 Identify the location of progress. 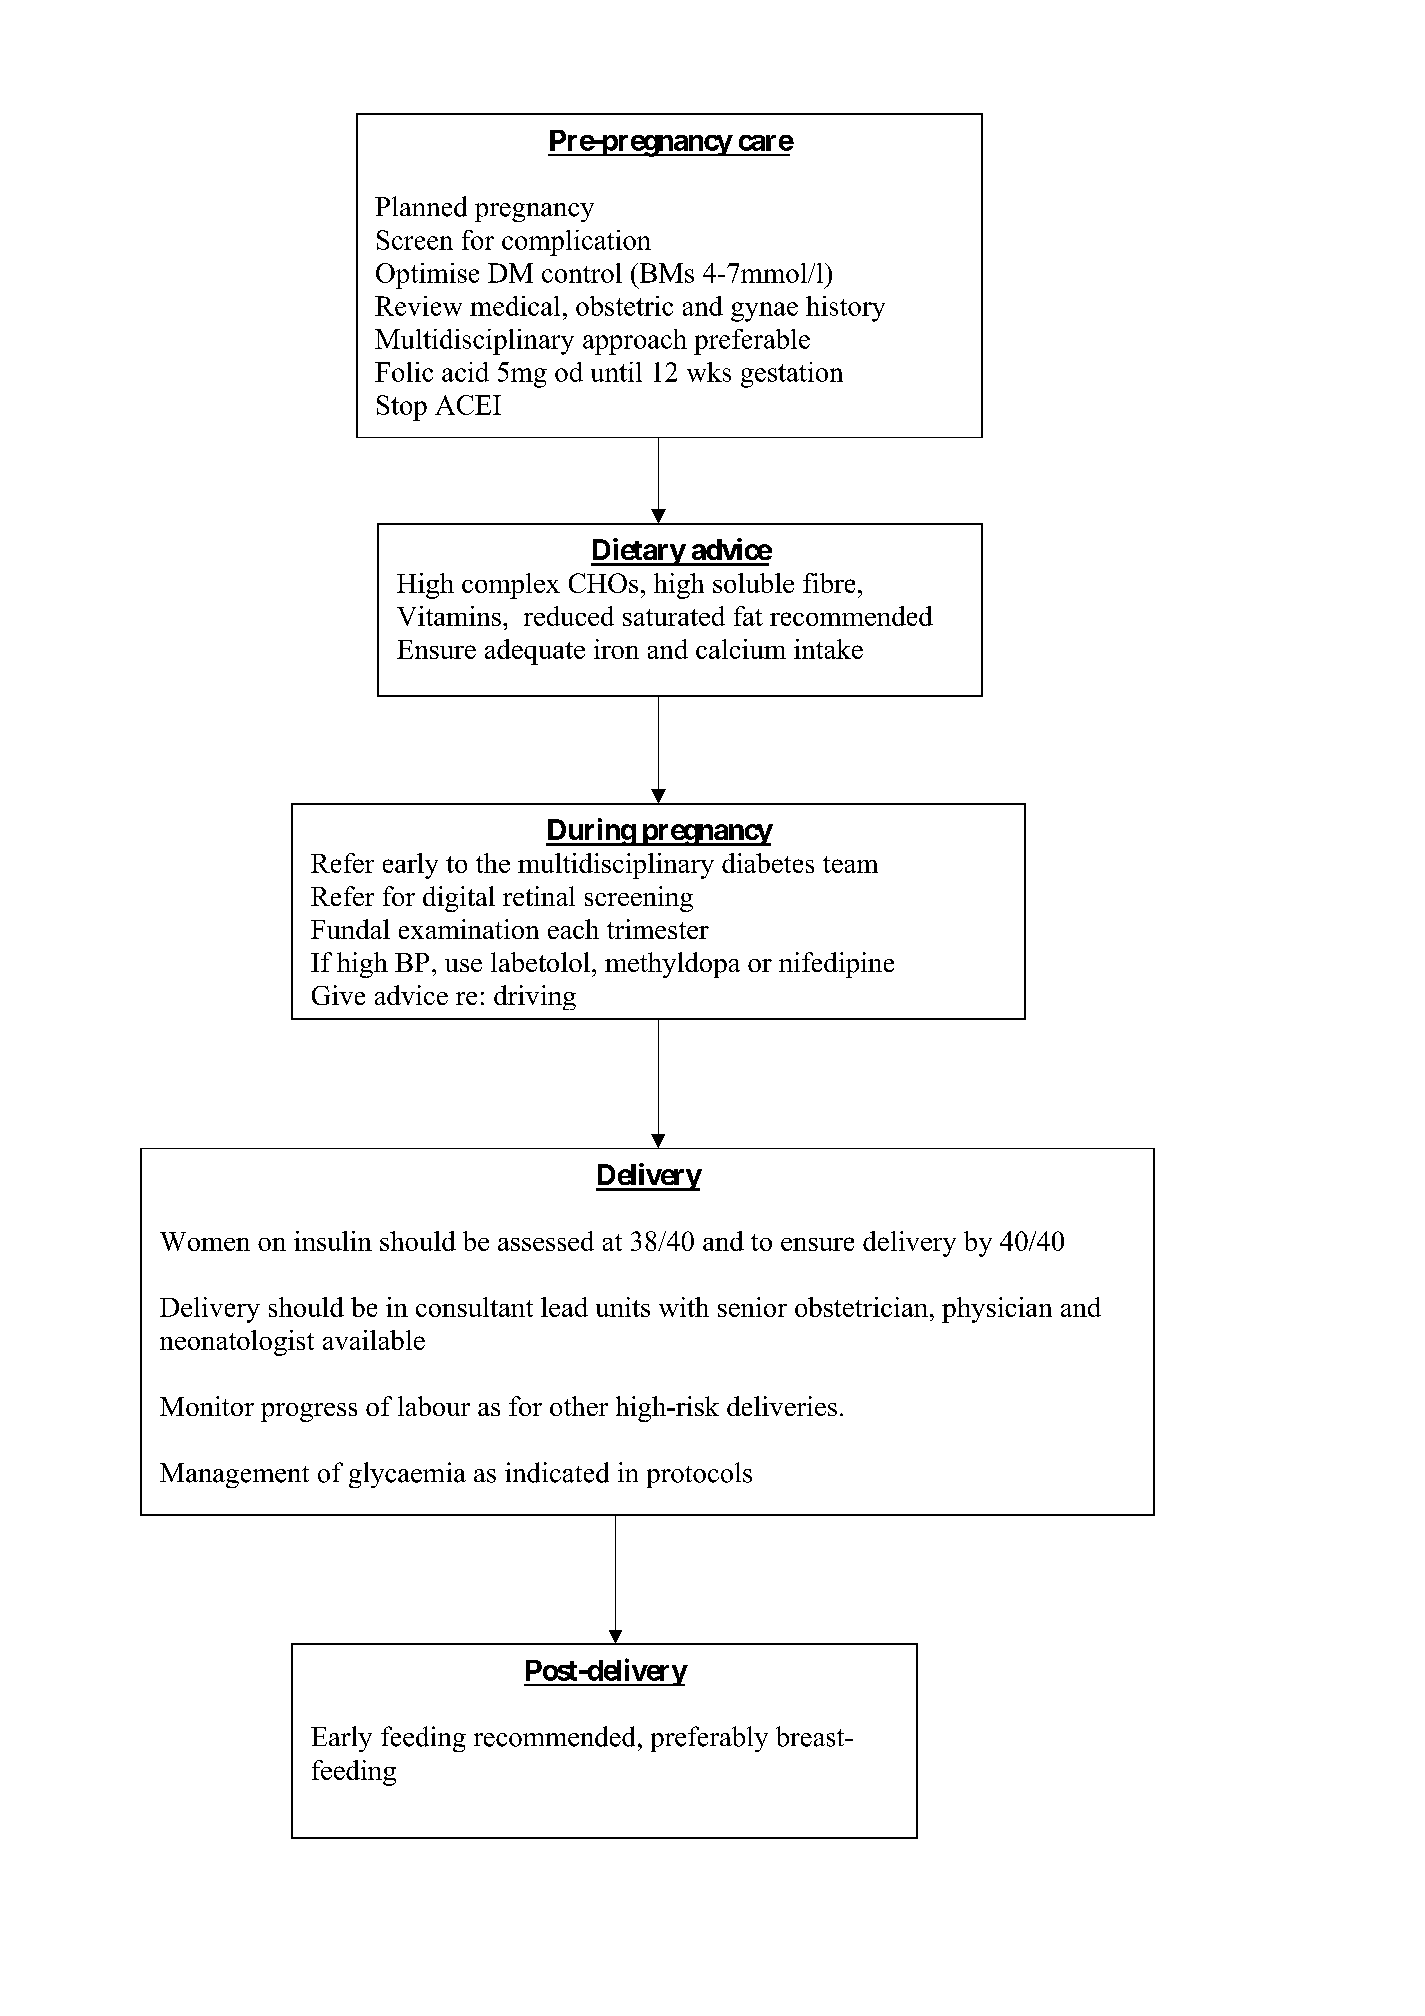
(309, 1412).
